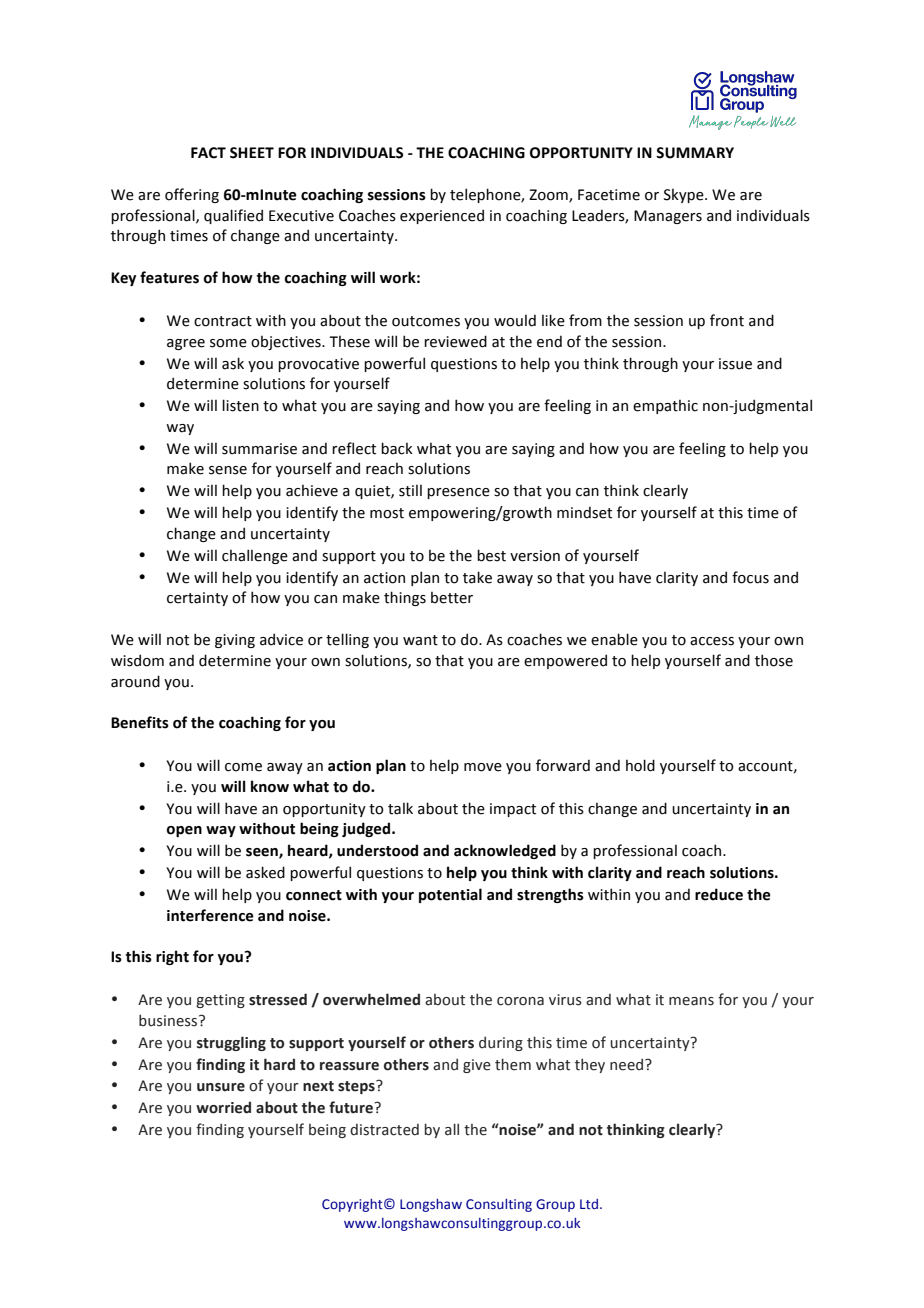 The height and width of the document is (1308, 924). Describe the element at coordinates (750, 577) in the document. I see `focus` at that location.
